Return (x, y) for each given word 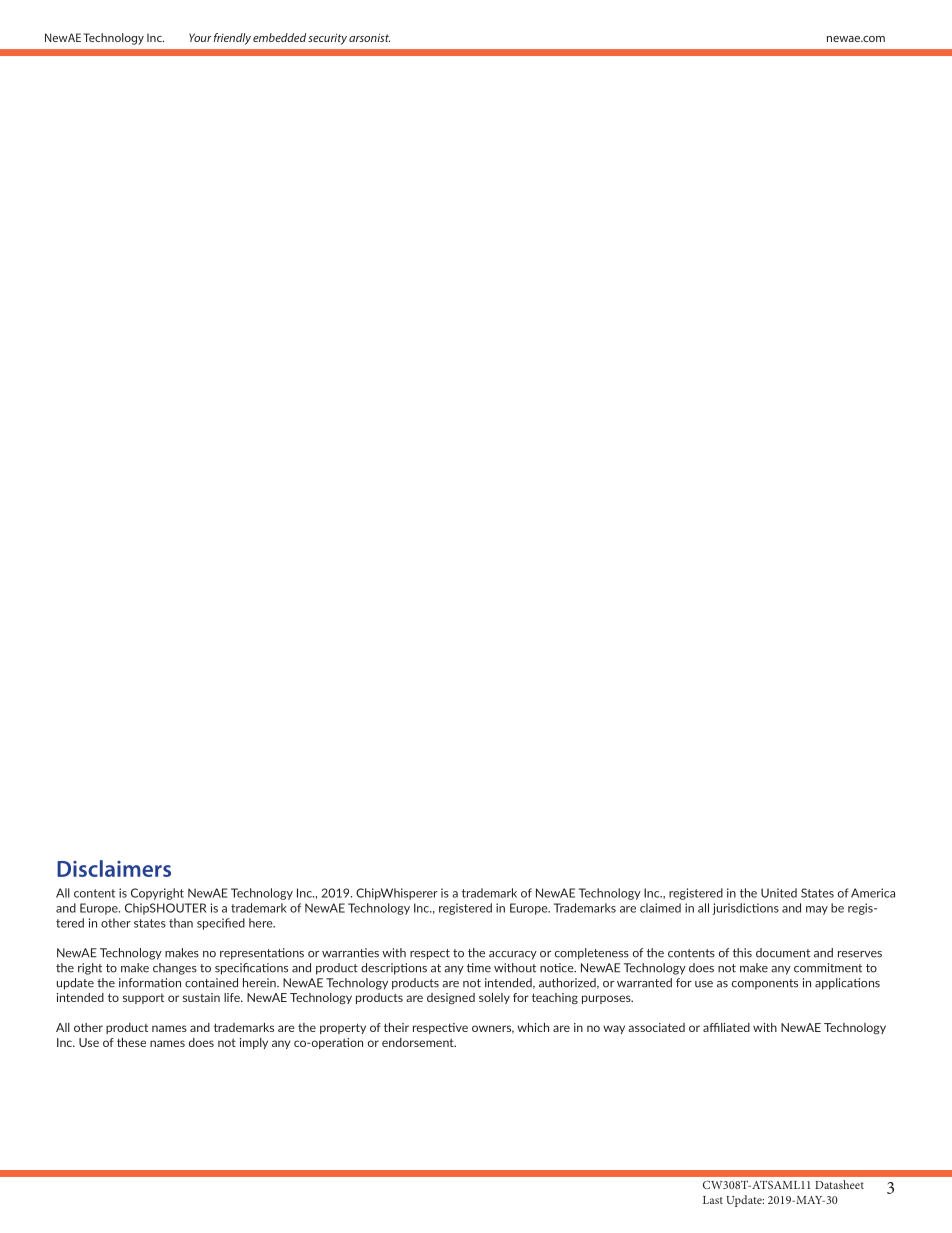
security (327, 39)
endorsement (419, 1042)
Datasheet (839, 1184)
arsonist (369, 37)
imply (254, 1043)
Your (200, 37)
